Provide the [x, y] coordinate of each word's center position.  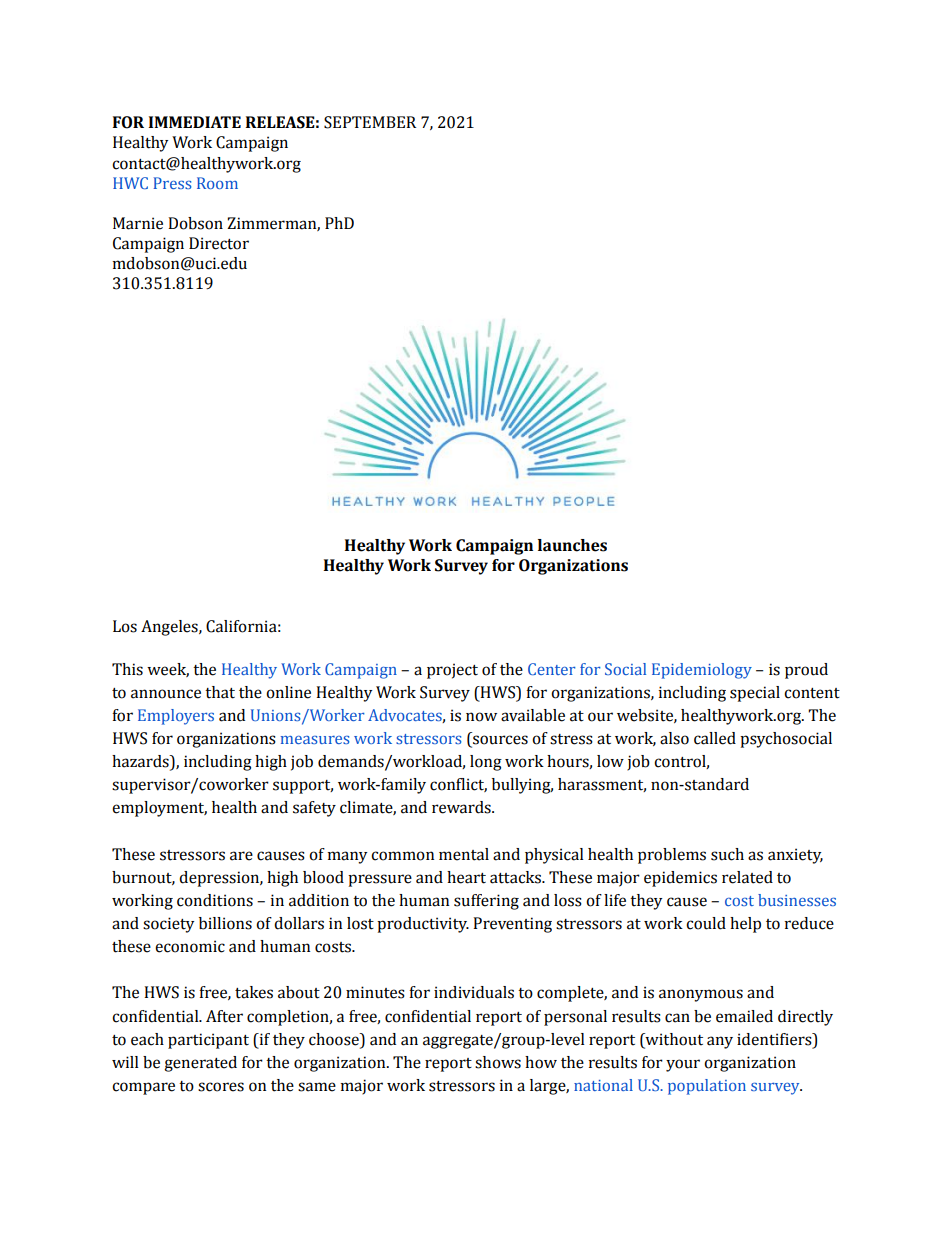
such [727, 854]
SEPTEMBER [370, 122]
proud [806, 671]
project [452, 671]
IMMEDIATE [195, 122]
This [127, 669]
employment [159, 809]
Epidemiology [702, 671]
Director [219, 243]
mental [464, 854]
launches [572, 545]
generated [200, 1064]
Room [217, 183]
